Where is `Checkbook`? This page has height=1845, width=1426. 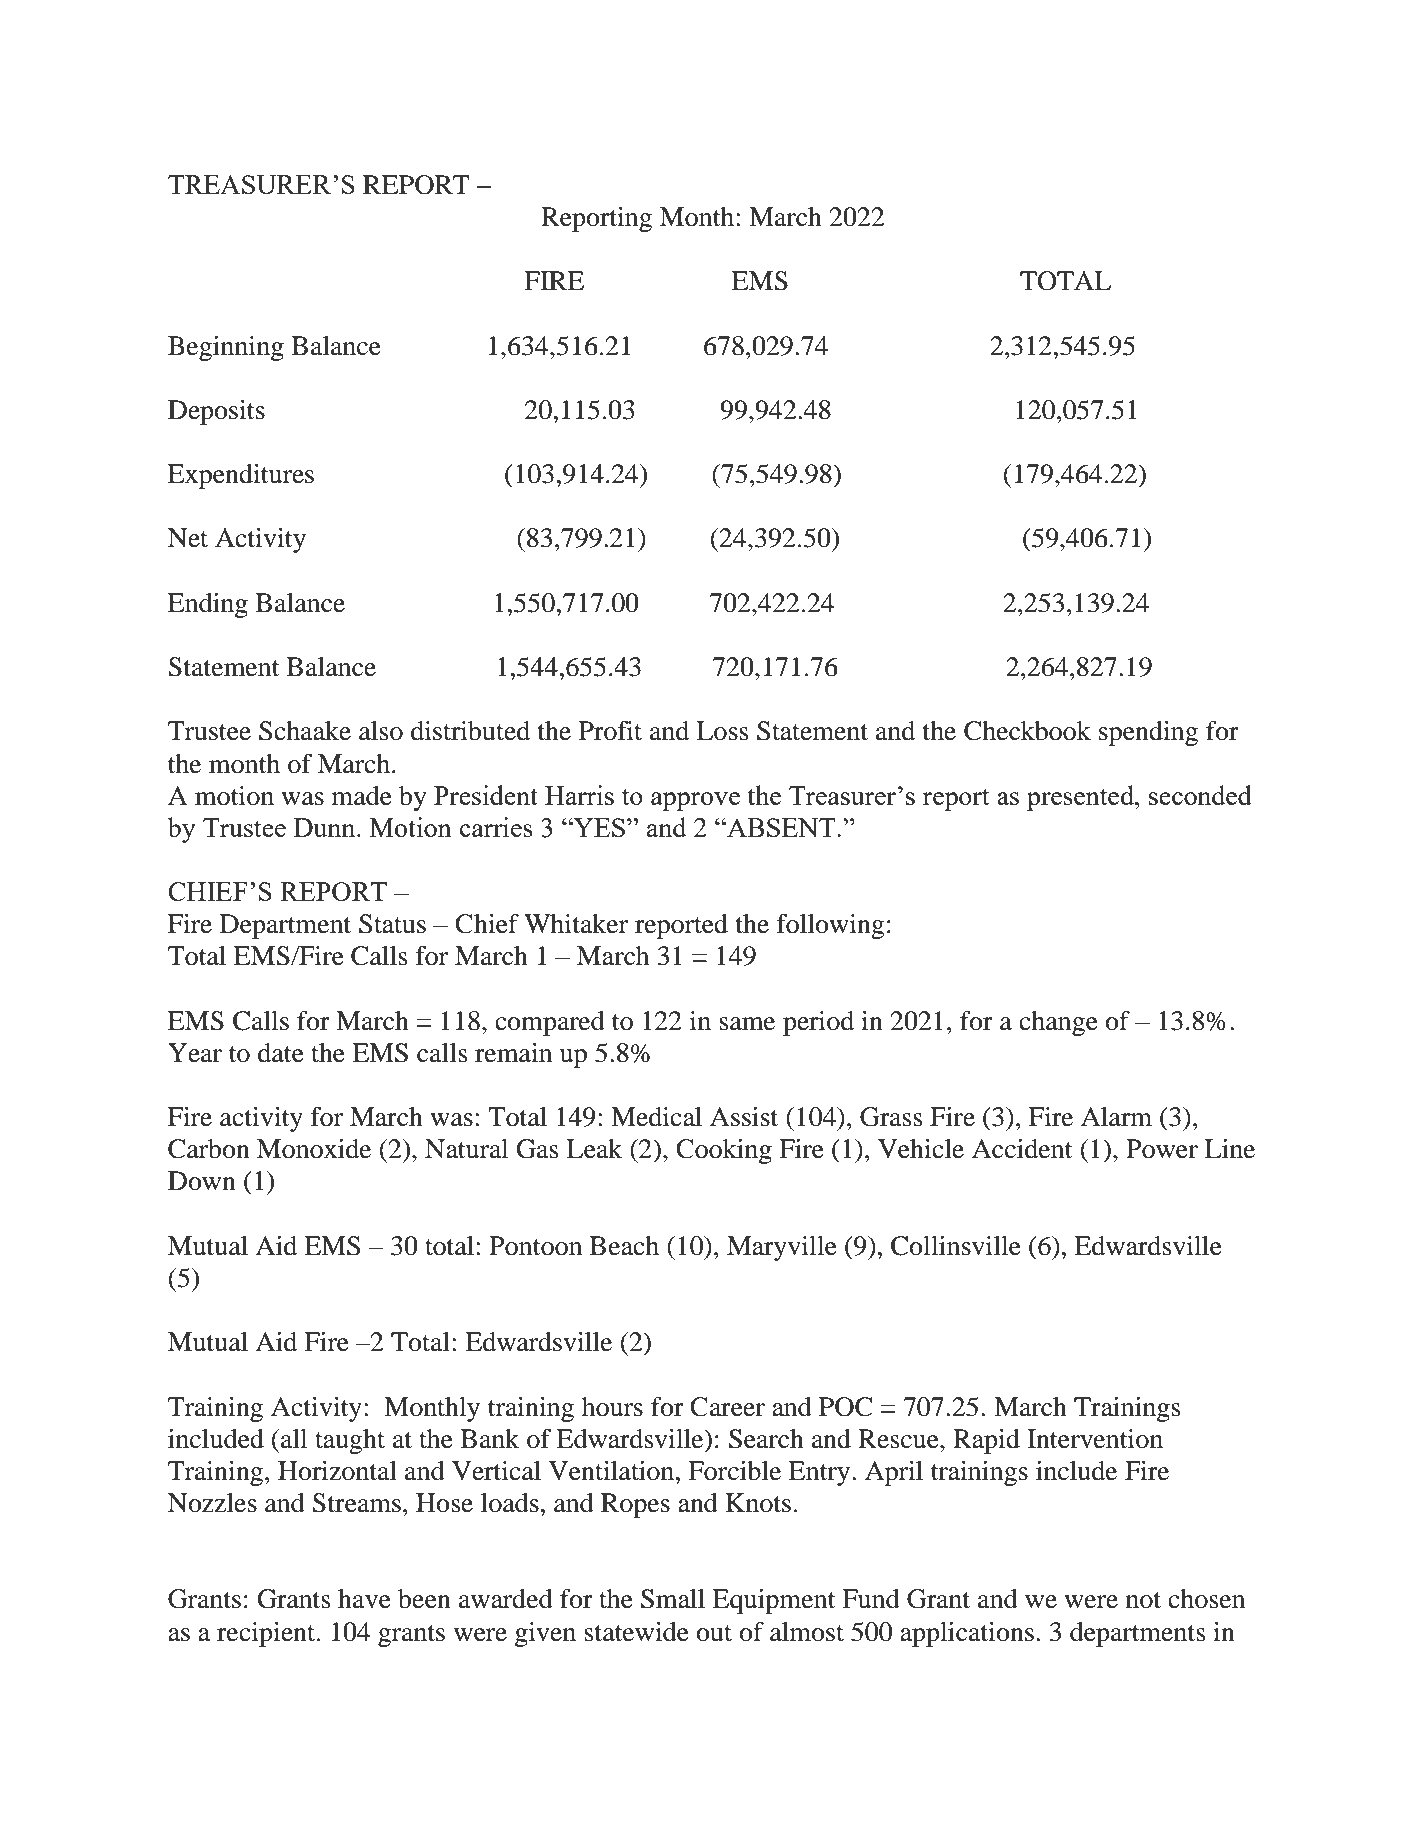
Checkbook is located at coordinates (1027, 731).
